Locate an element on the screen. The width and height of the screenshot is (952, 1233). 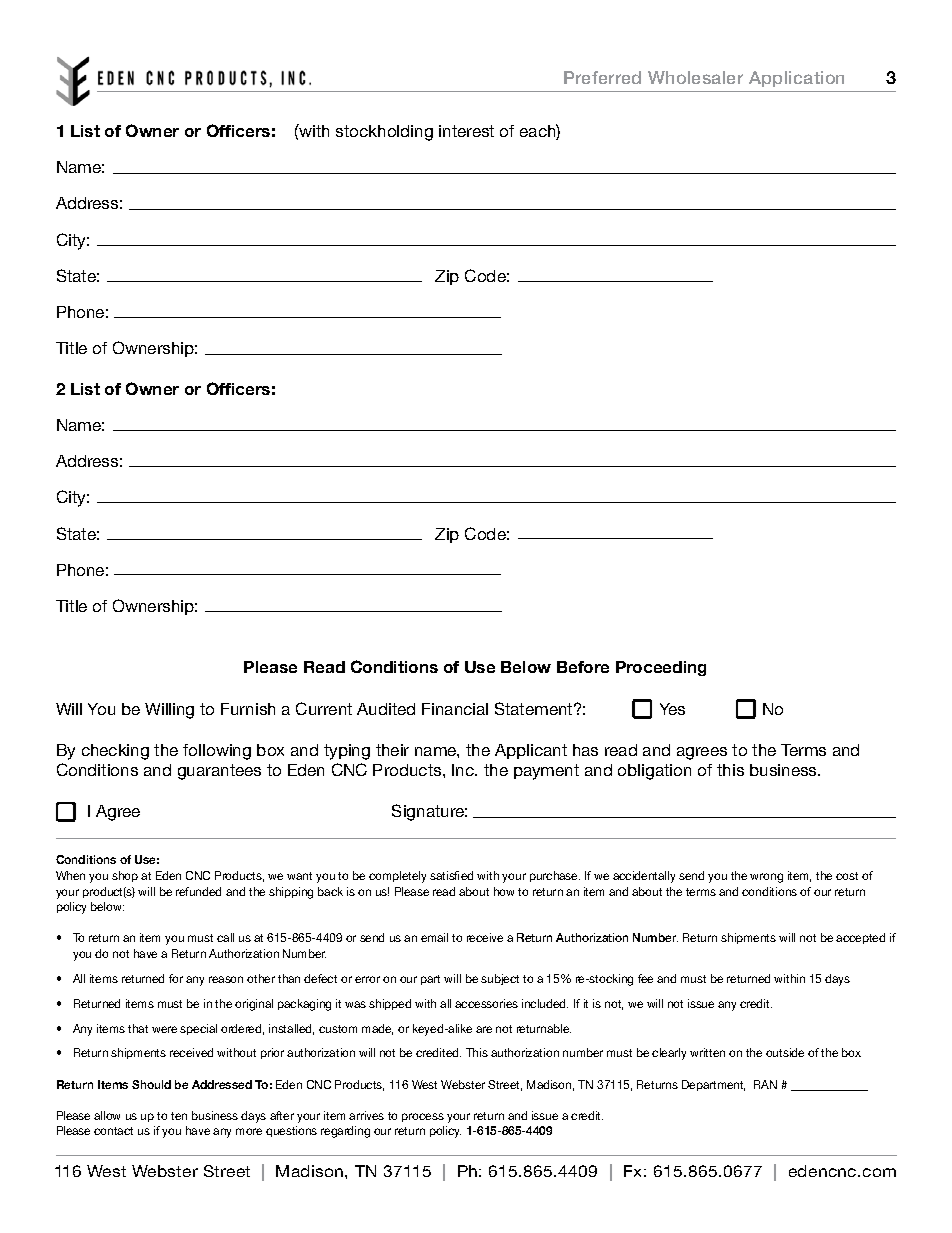
Application is located at coordinates (796, 79).
